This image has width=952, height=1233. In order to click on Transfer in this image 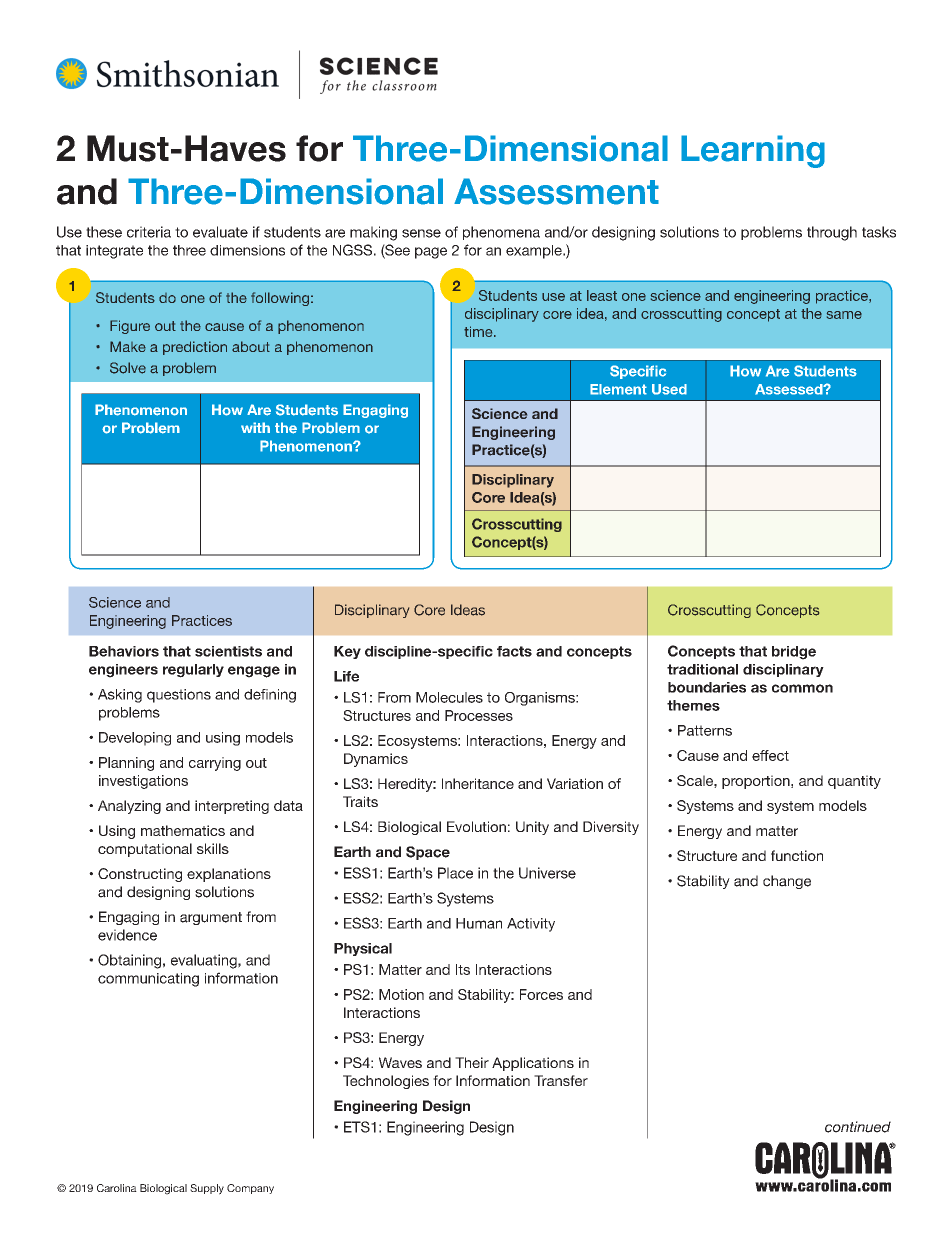, I will do `click(561, 1080)`.
